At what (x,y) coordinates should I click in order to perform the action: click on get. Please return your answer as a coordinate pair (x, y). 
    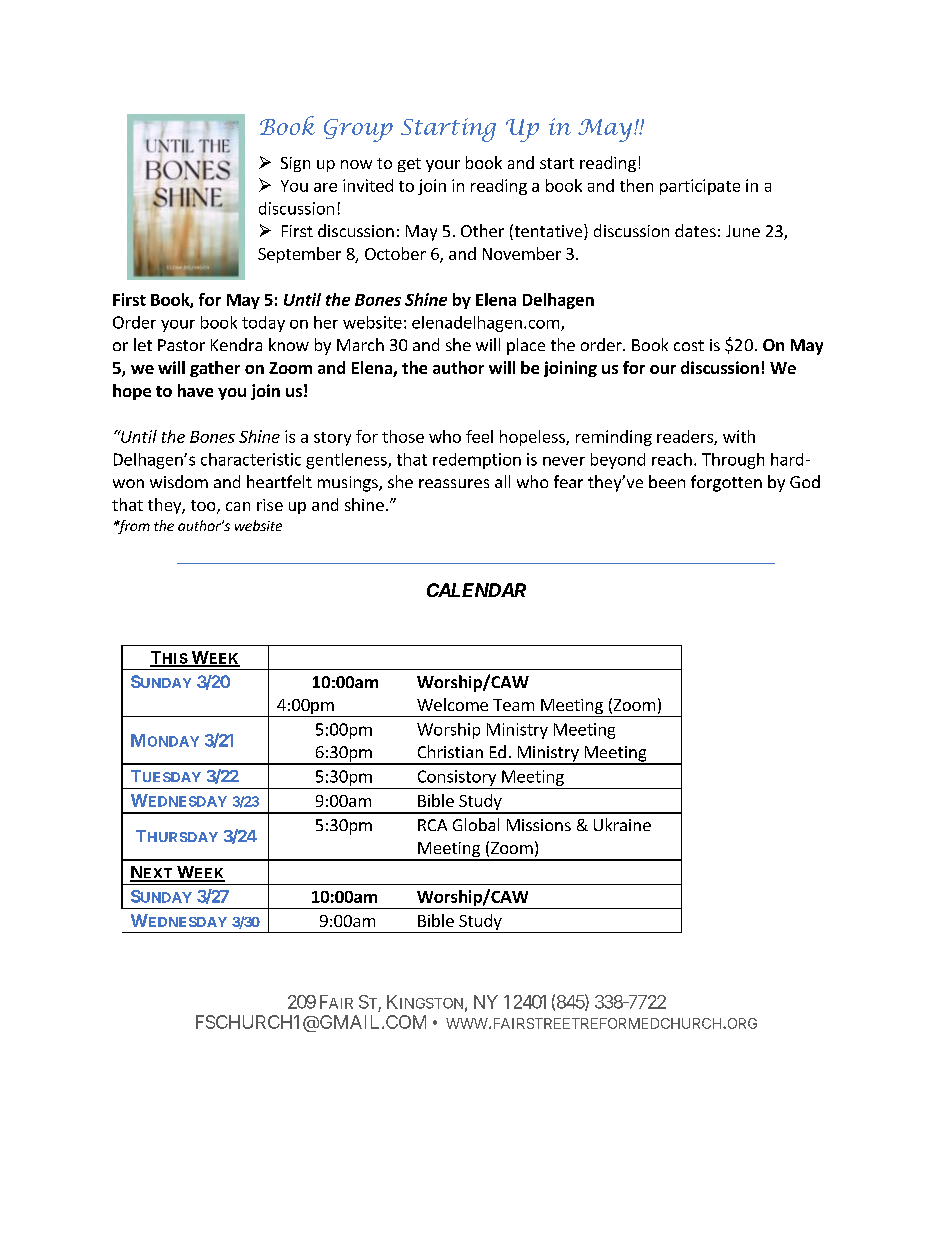
    Looking at the image, I should click on (409, 165).
